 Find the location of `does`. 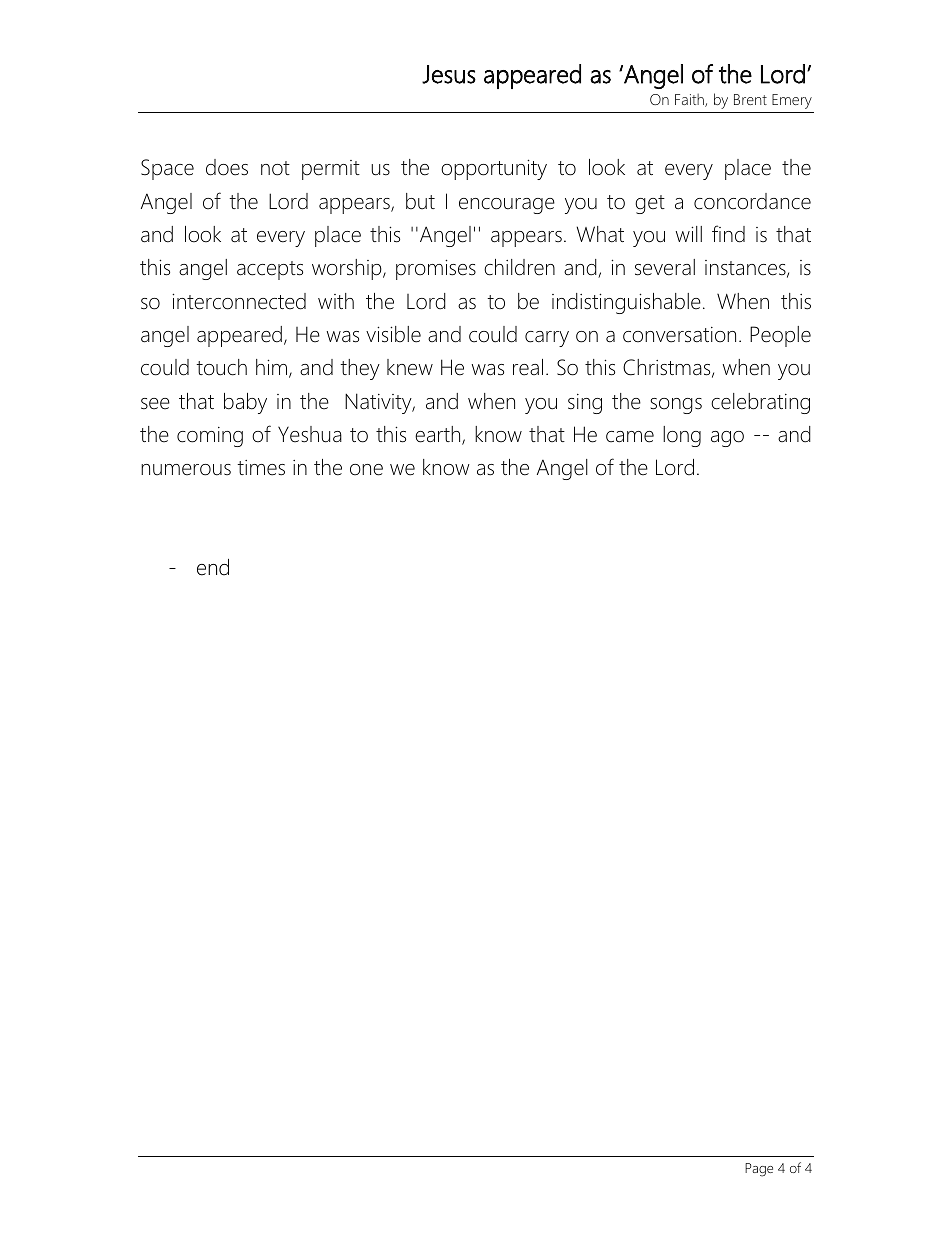

does is located at coordinates (227, 167).
